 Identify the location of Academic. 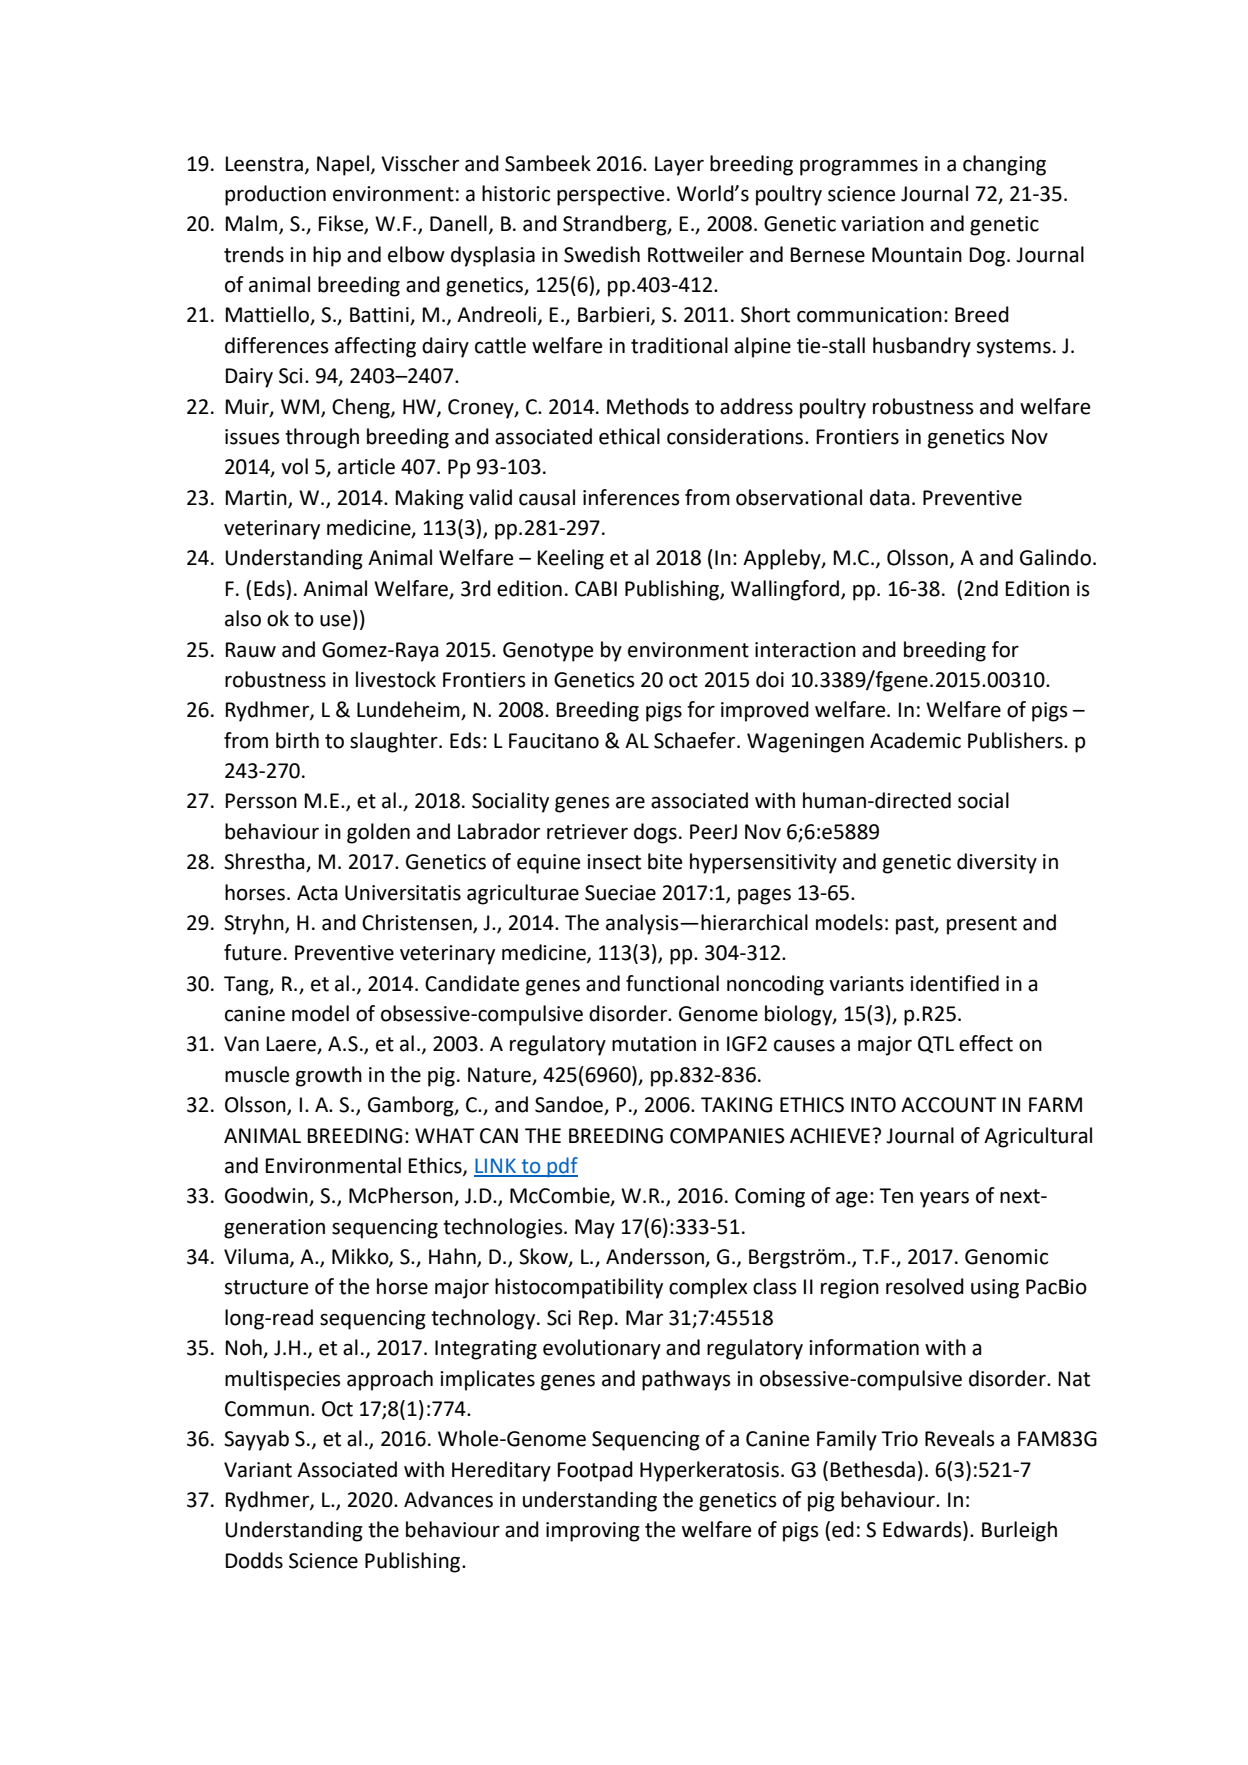
(915, 740).
